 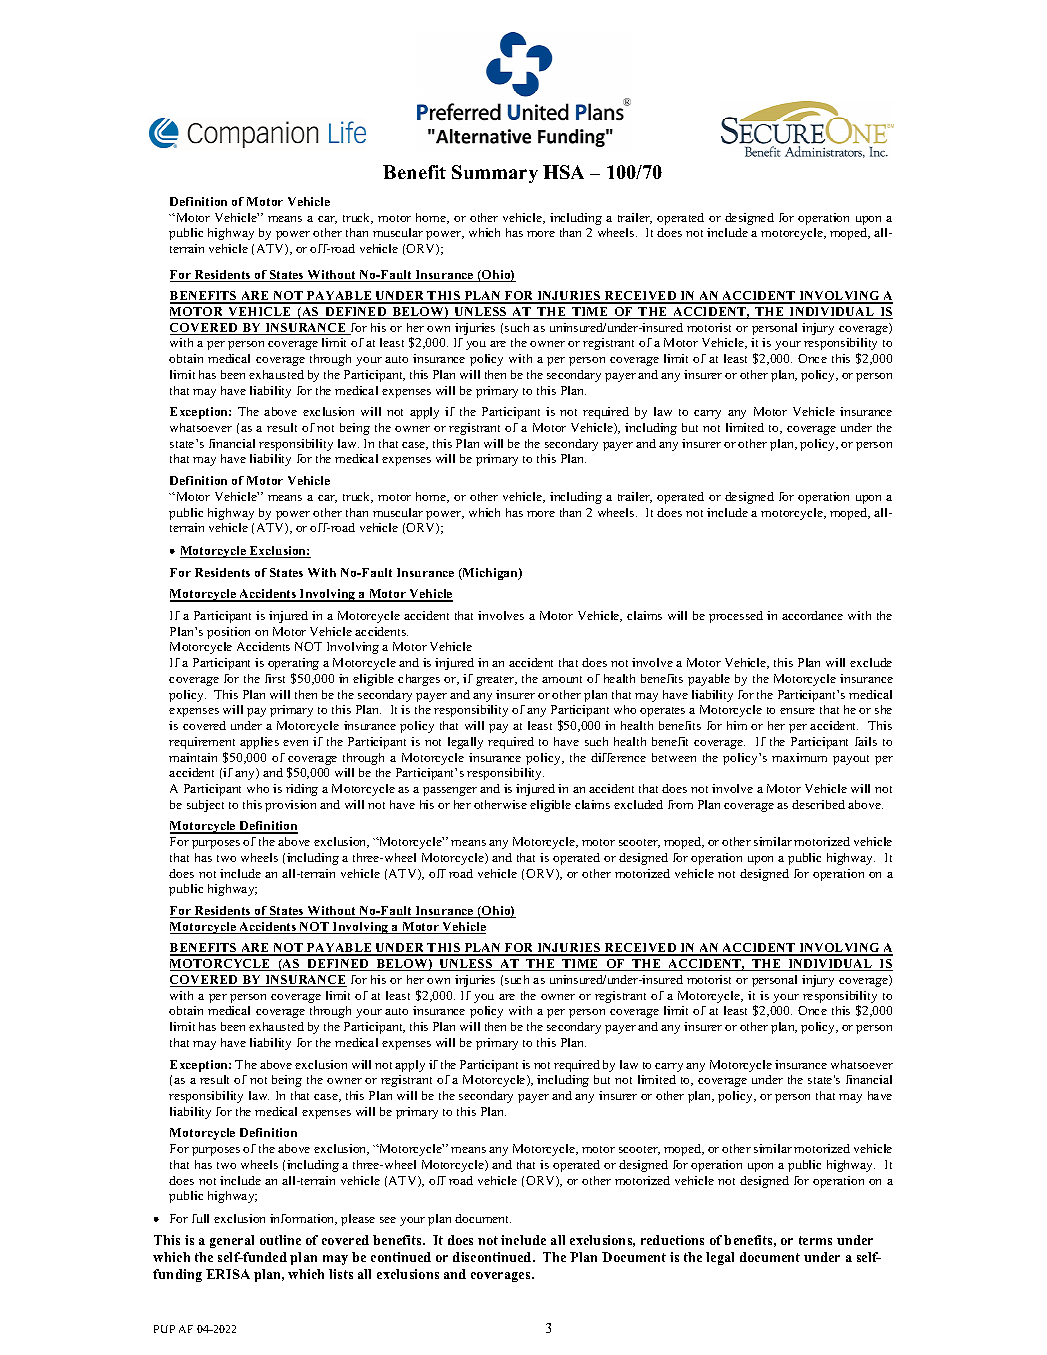 What do you see at coordinates (799, 757) in the screenshot?
I see `maximum` at bounding box center [799, 757].
